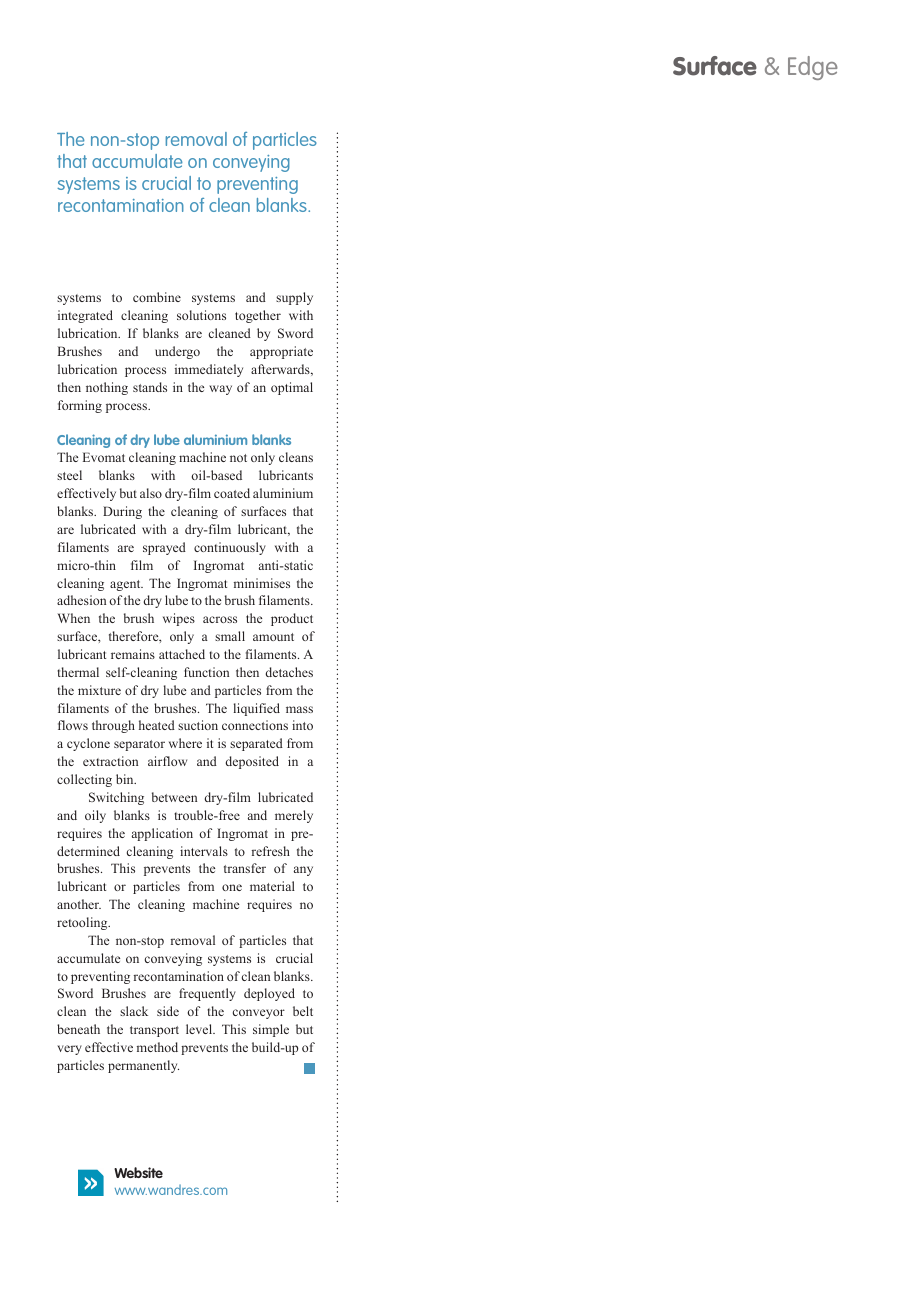  What do you see at coordinates (813, 68) in the page?
I see `Edge` at bounding box center [813, 68].
